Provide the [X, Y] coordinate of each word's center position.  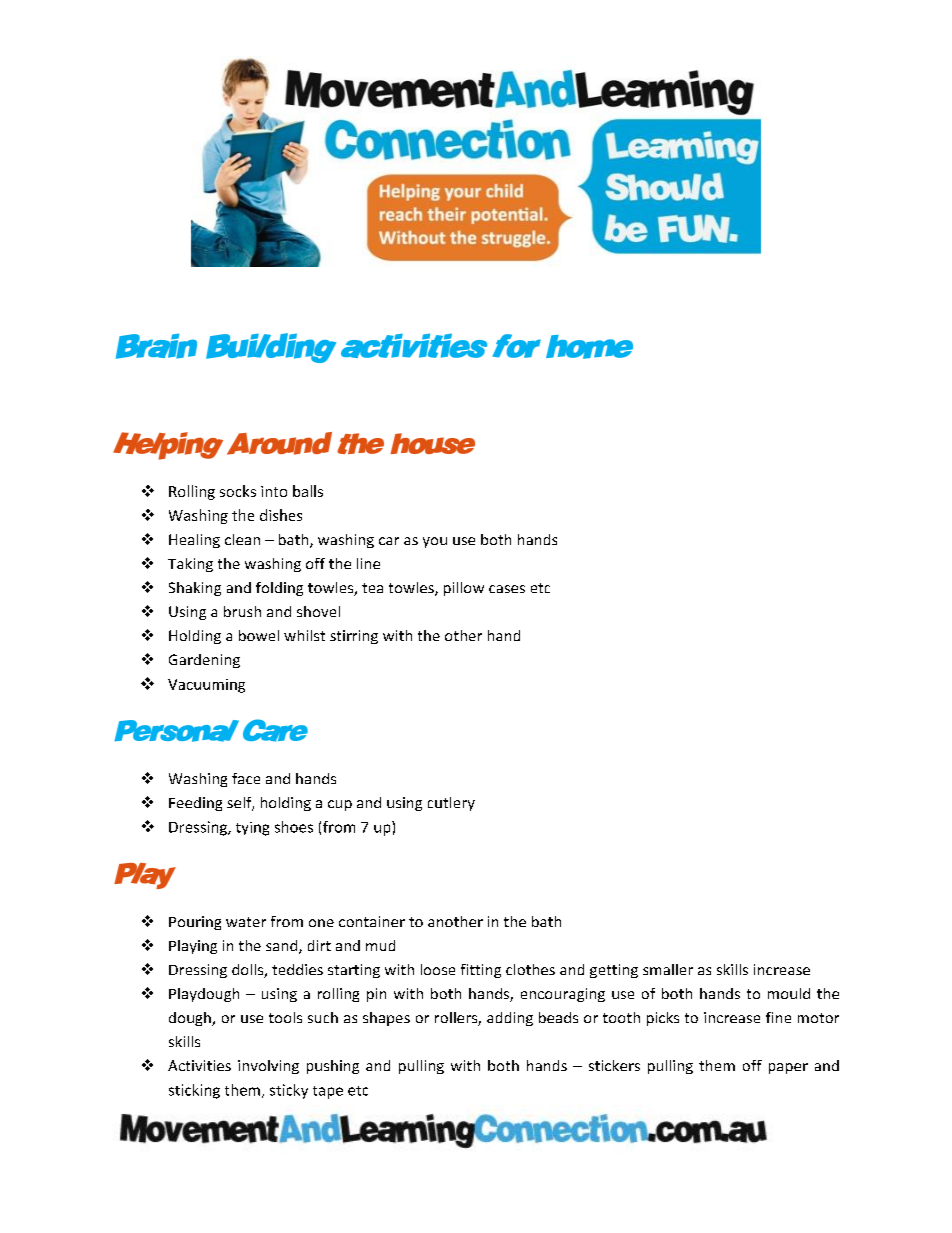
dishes [281, 515]
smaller [668, 969]
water [246, 922]
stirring [354, 637]
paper [788, 1068]
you [435, 542]
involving [268, 1067]
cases [507, 589]
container [372, 921]
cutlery [451, 804]
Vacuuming [206, 686]
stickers [614, 1065]
